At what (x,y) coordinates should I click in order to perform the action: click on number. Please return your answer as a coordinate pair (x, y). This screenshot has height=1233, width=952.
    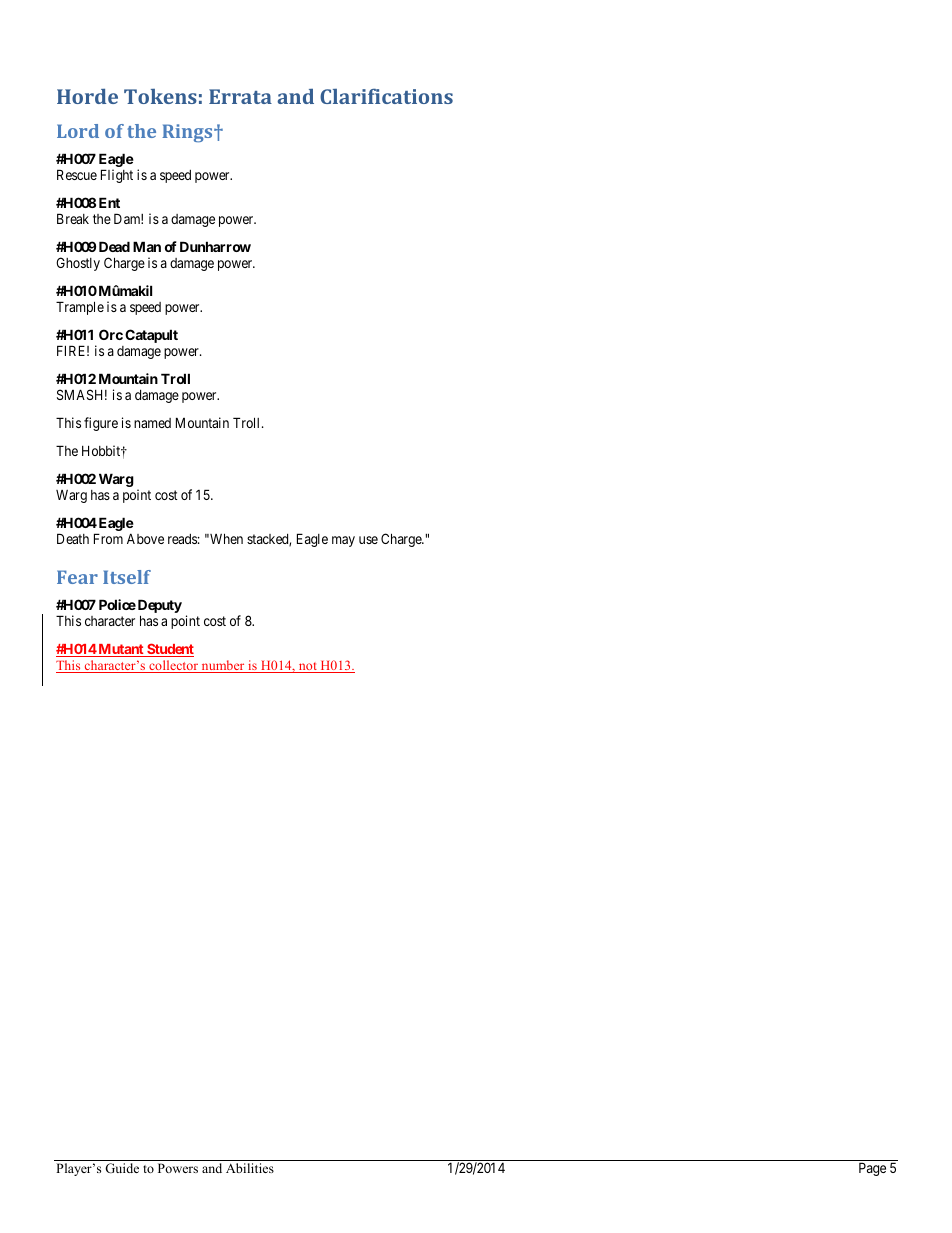
    Looking at the image, I should click on (223, 666).
